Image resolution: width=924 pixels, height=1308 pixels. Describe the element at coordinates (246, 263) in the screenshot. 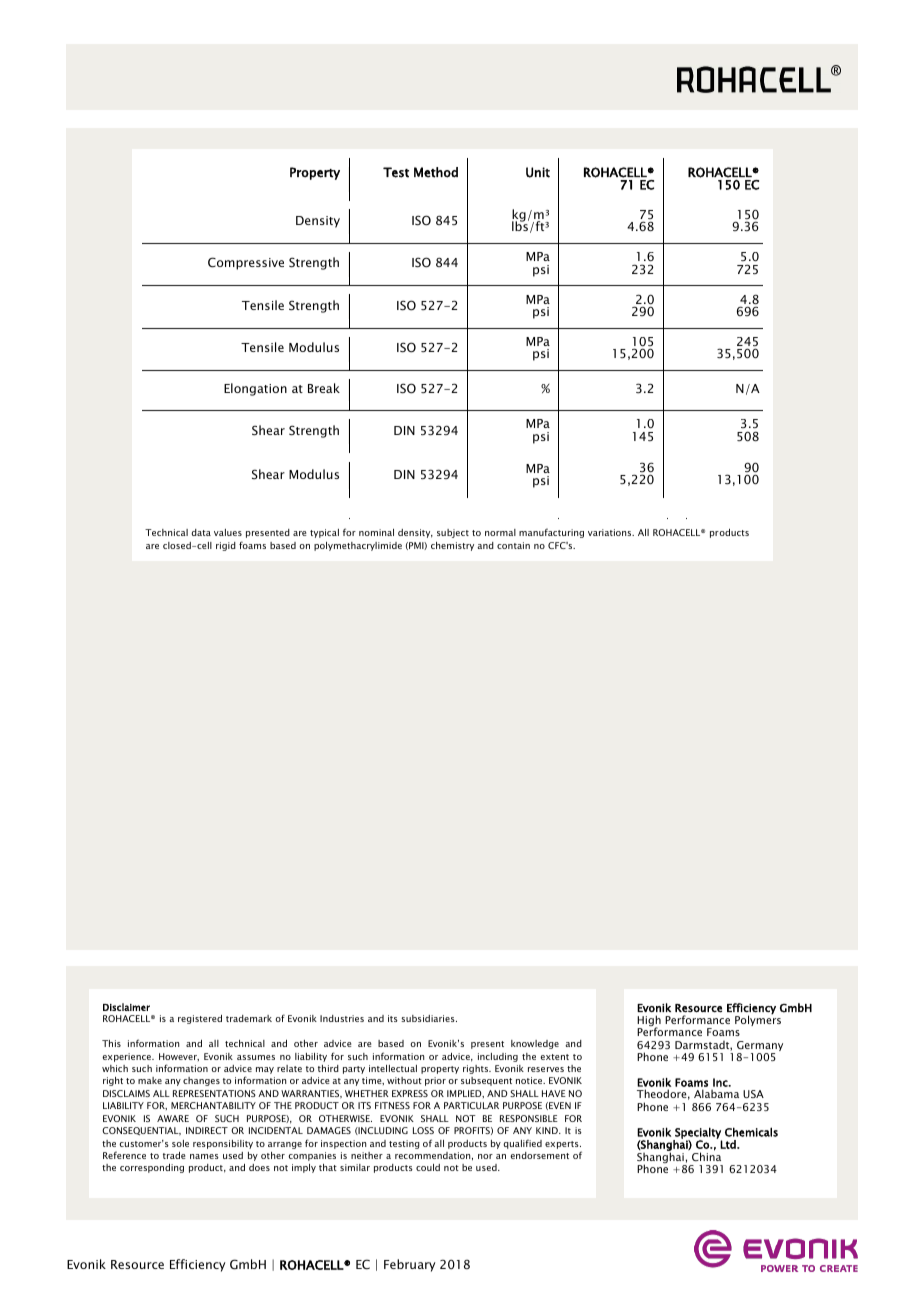

I see `Compressive` at that location.
